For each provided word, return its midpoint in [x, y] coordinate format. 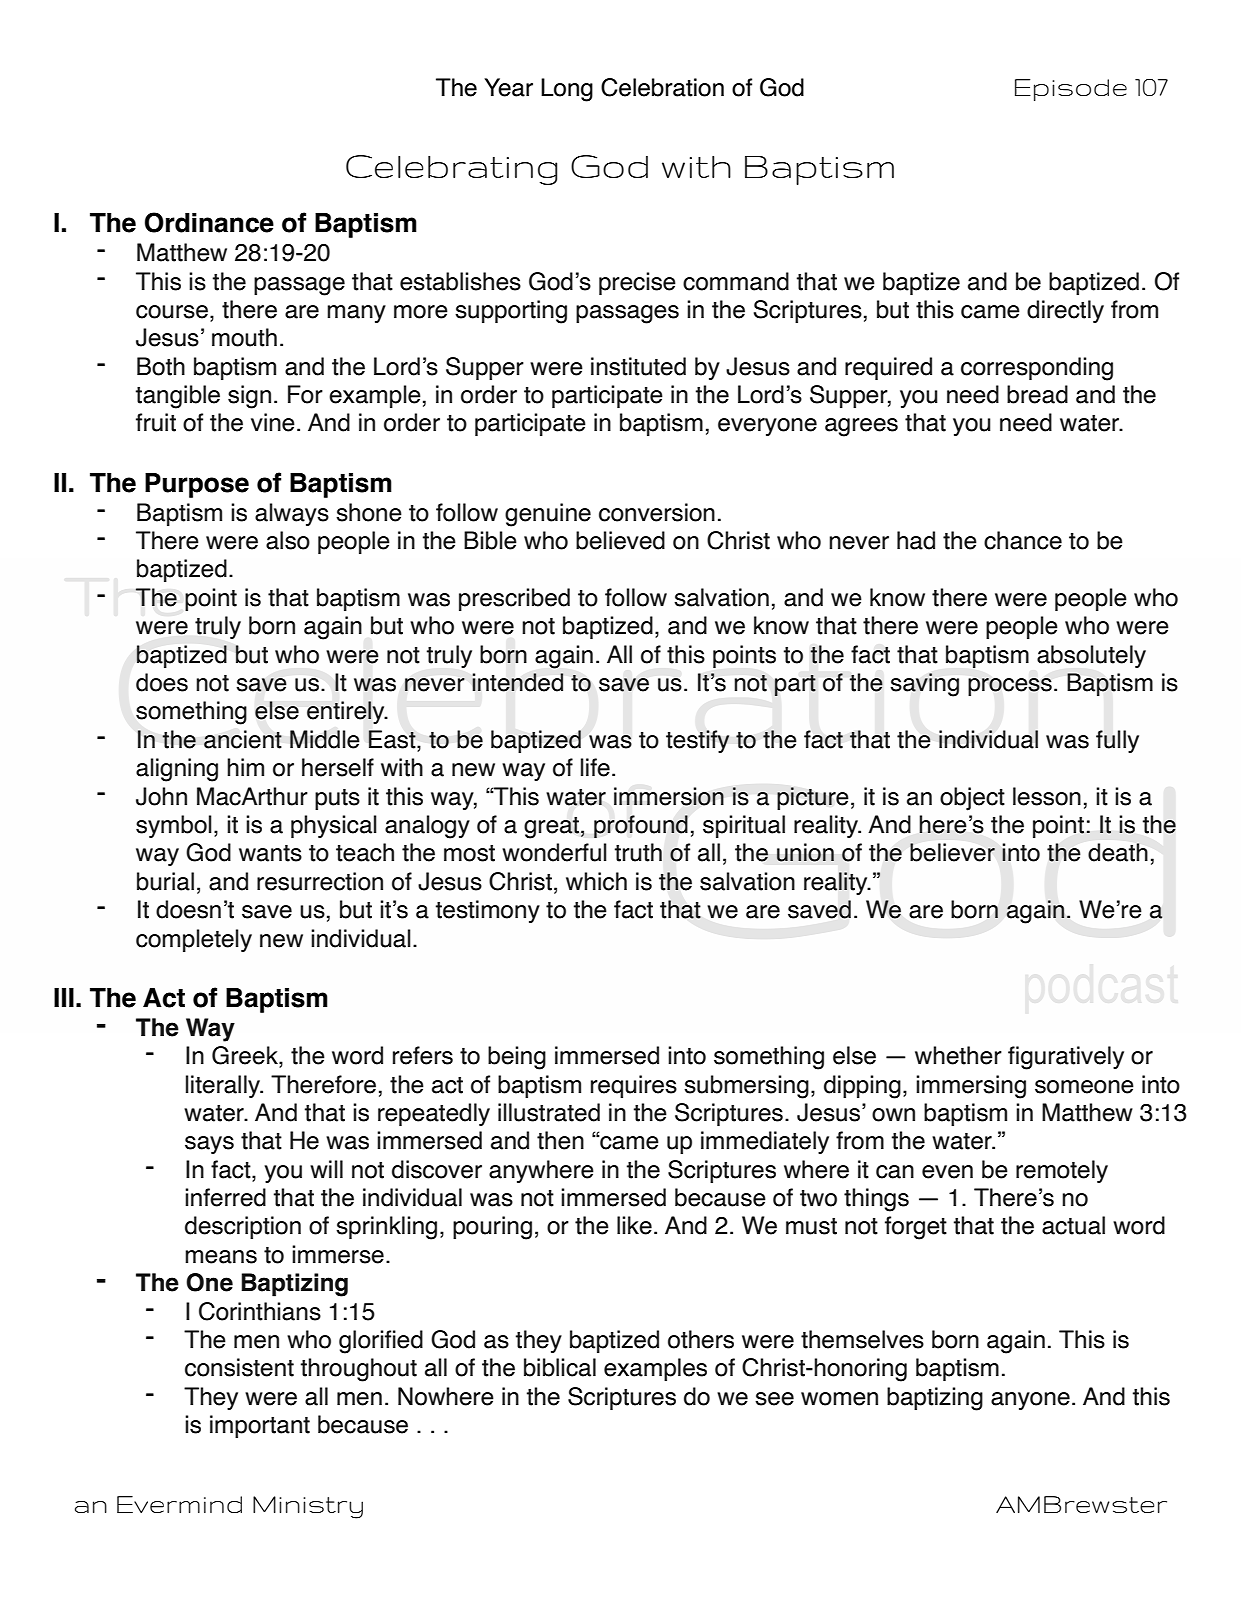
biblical [560, 1367]
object [972, 799]
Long [567, 90]
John [161, 796]
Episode [1071, 90]
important [260, 1426]
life [595, 767]
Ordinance [209, 222]
